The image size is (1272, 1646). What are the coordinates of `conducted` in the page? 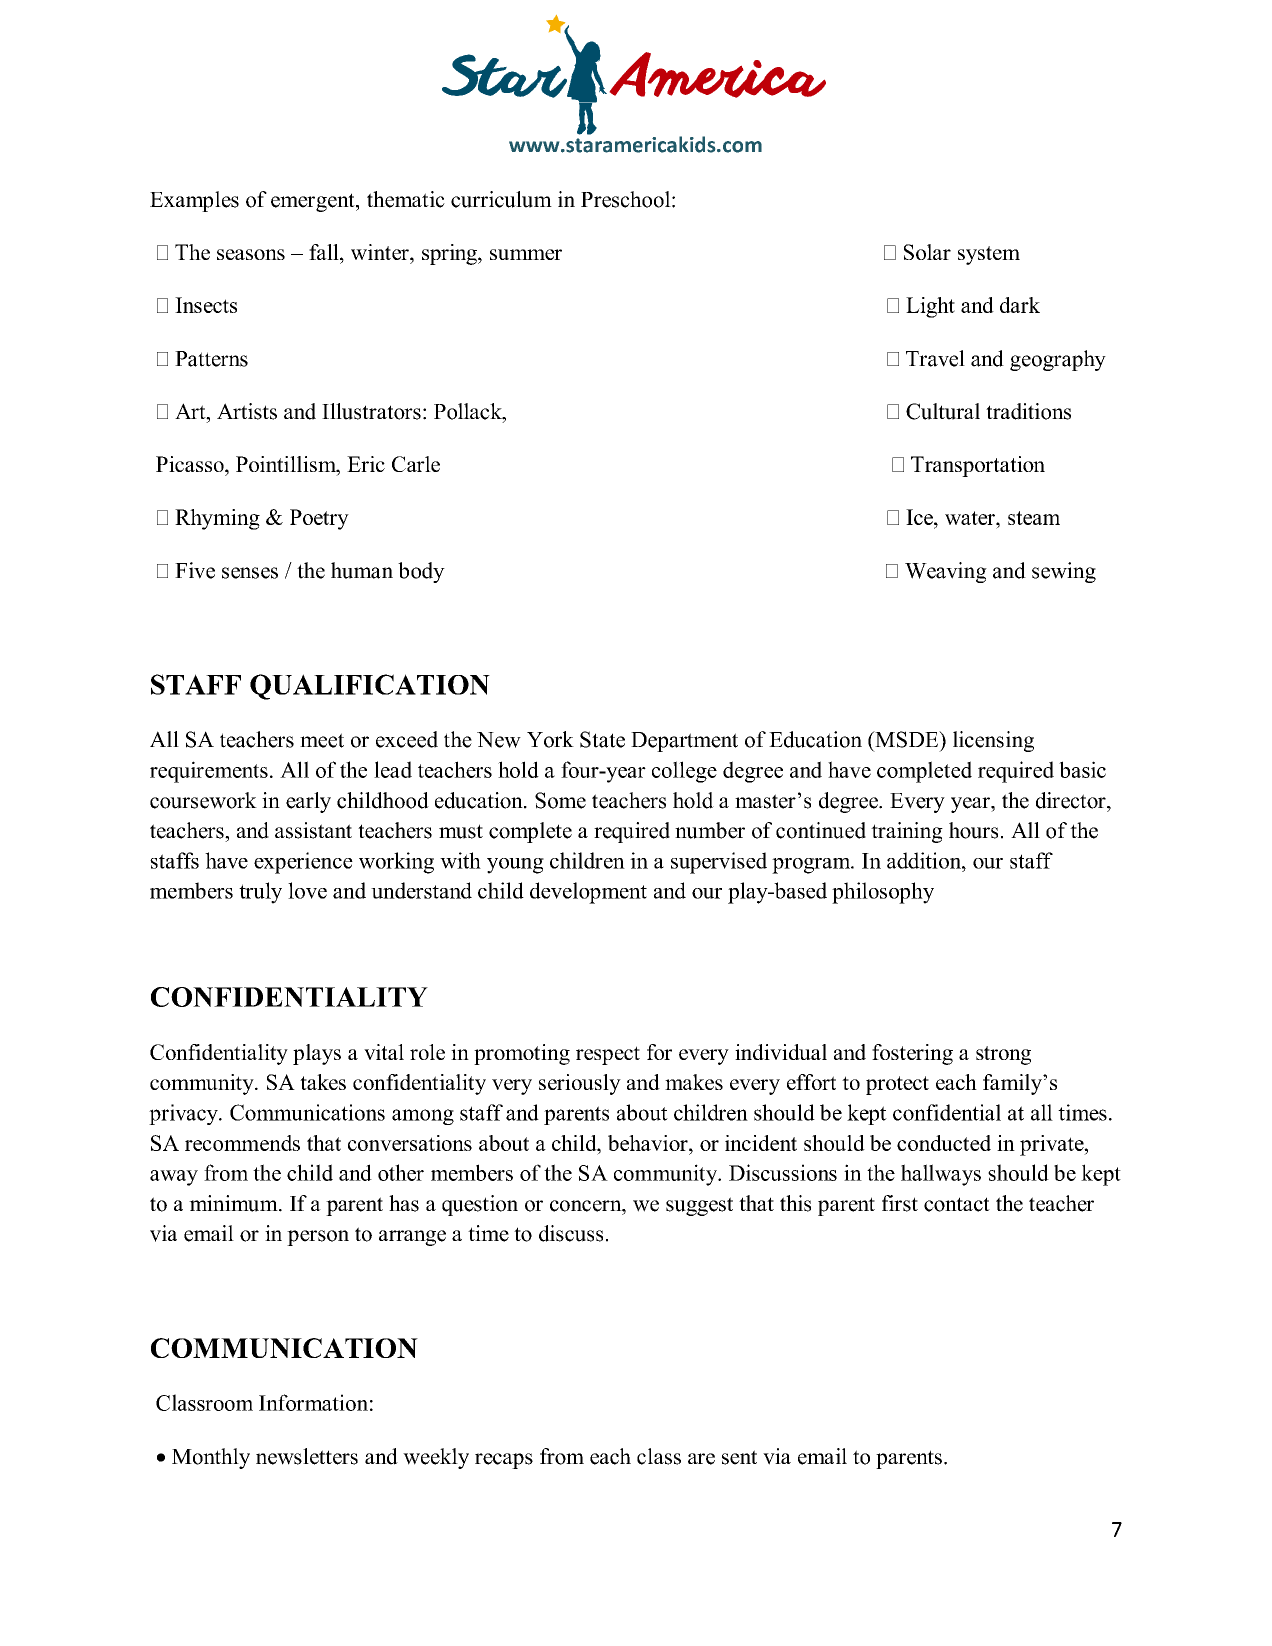 It's located at (944, 1143).
